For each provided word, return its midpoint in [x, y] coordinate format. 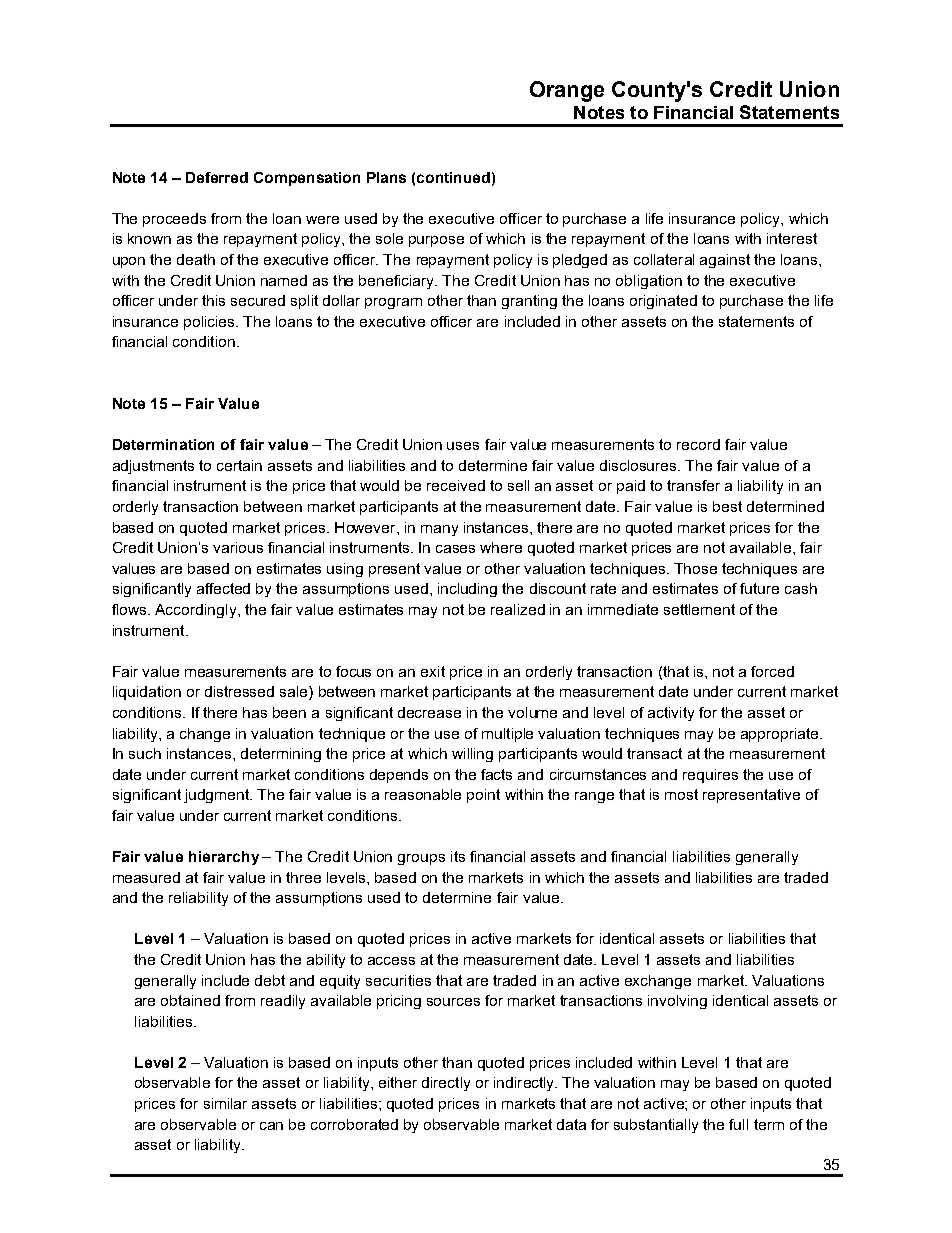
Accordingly [197, 611]
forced [772, 671]
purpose [436, 241]
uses [463, 446]
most [681, 794]
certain [239, 465]
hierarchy [224, 858]
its [458, 856]
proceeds [174, 220]
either [398, 1082]
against [725, 261]
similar [225, 1103]
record [698, 444]
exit [433, 671]
